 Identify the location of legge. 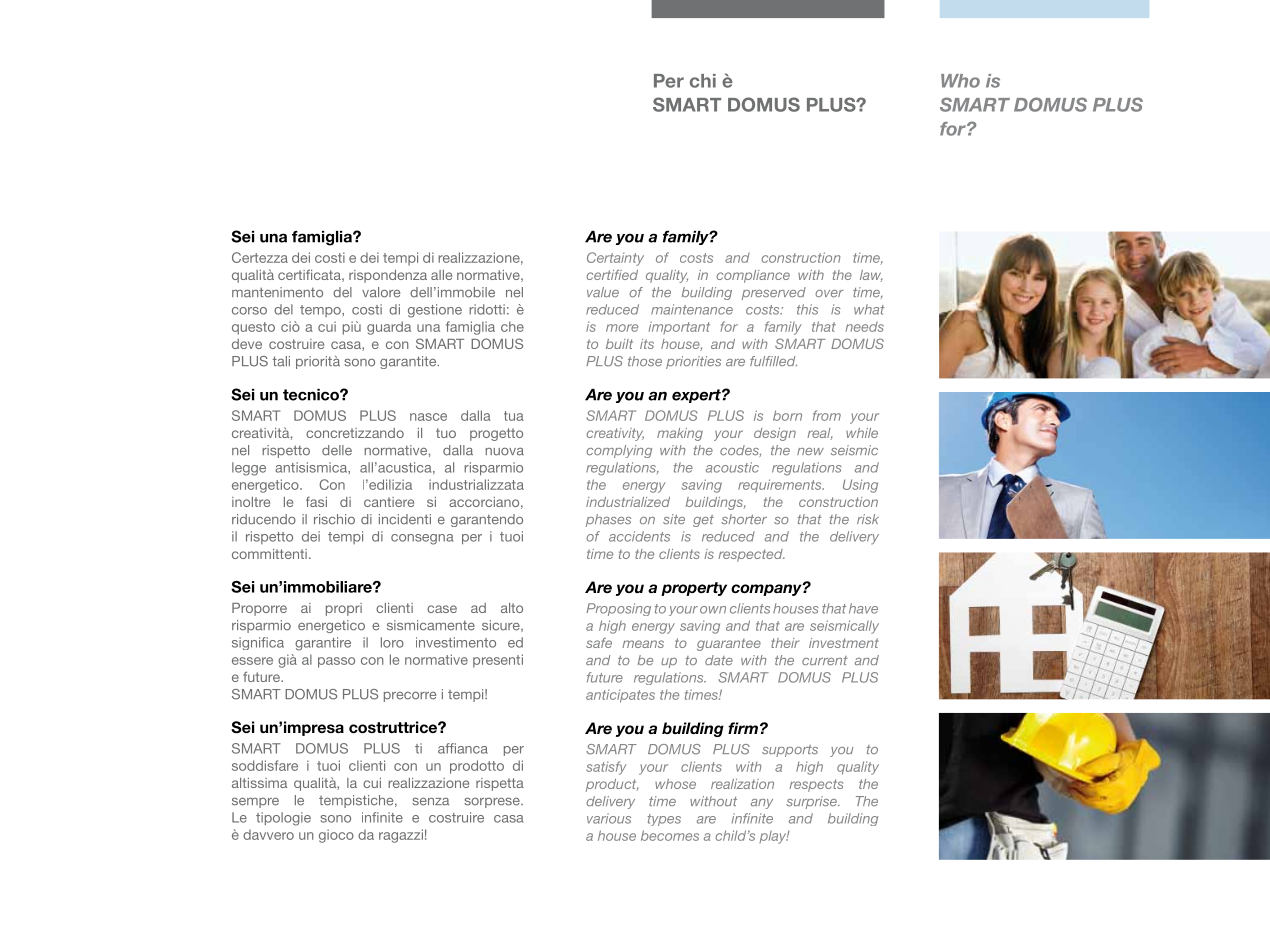
(249, 469).
